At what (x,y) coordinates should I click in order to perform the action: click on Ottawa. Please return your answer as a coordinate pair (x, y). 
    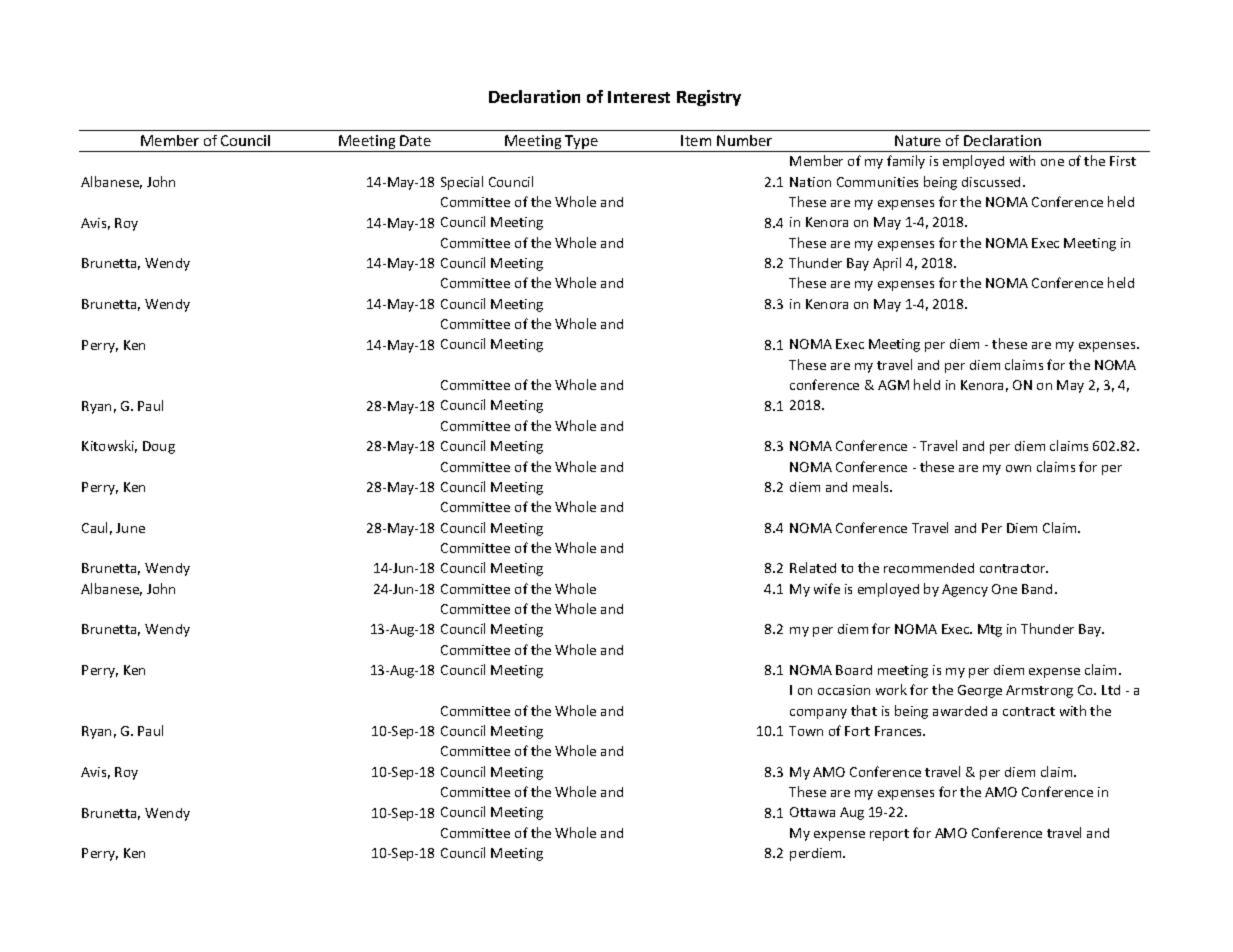
    Looking at the image, I should click on (812, 812).
